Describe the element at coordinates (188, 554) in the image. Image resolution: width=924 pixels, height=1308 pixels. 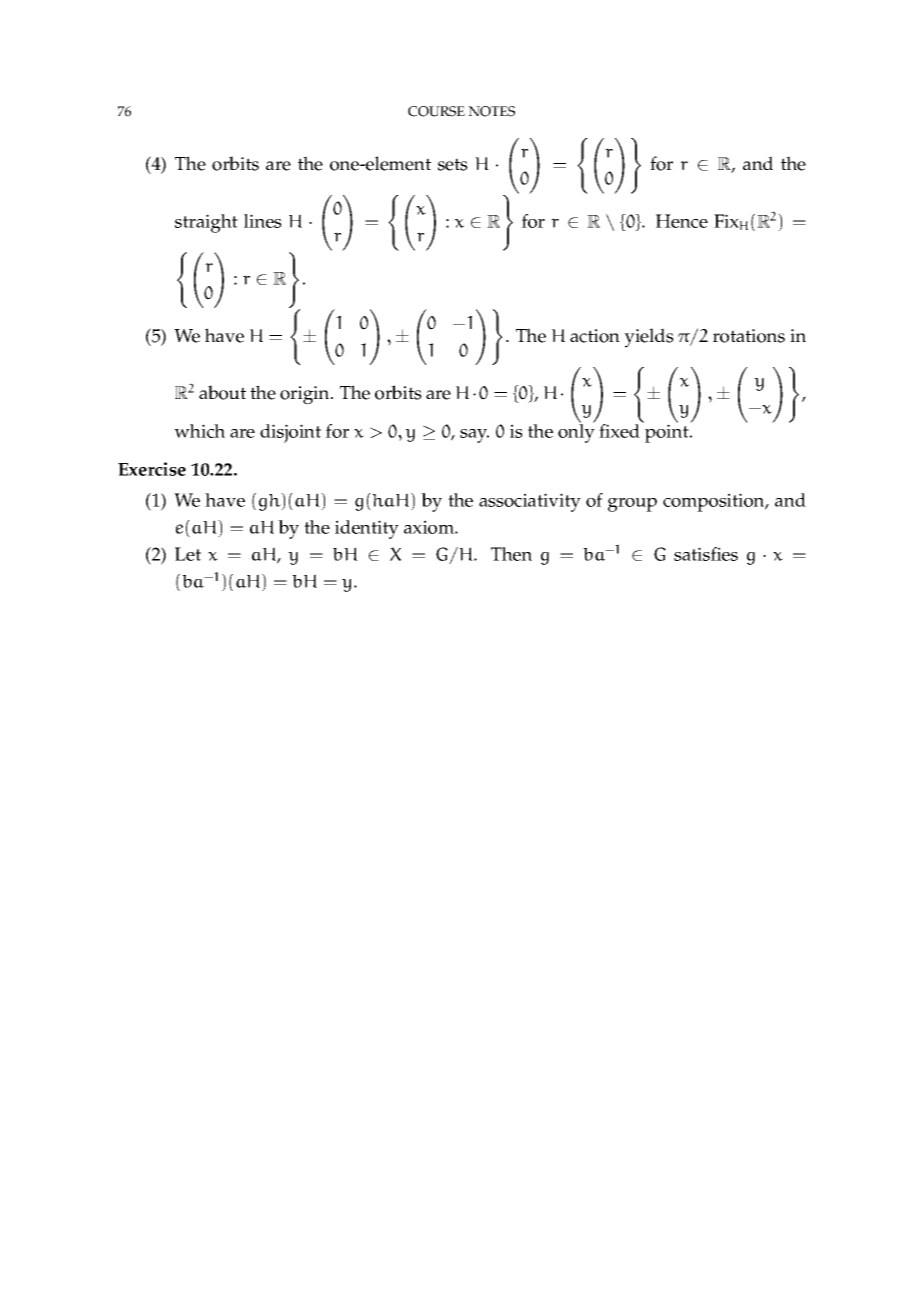
I see `Let` at that location.
